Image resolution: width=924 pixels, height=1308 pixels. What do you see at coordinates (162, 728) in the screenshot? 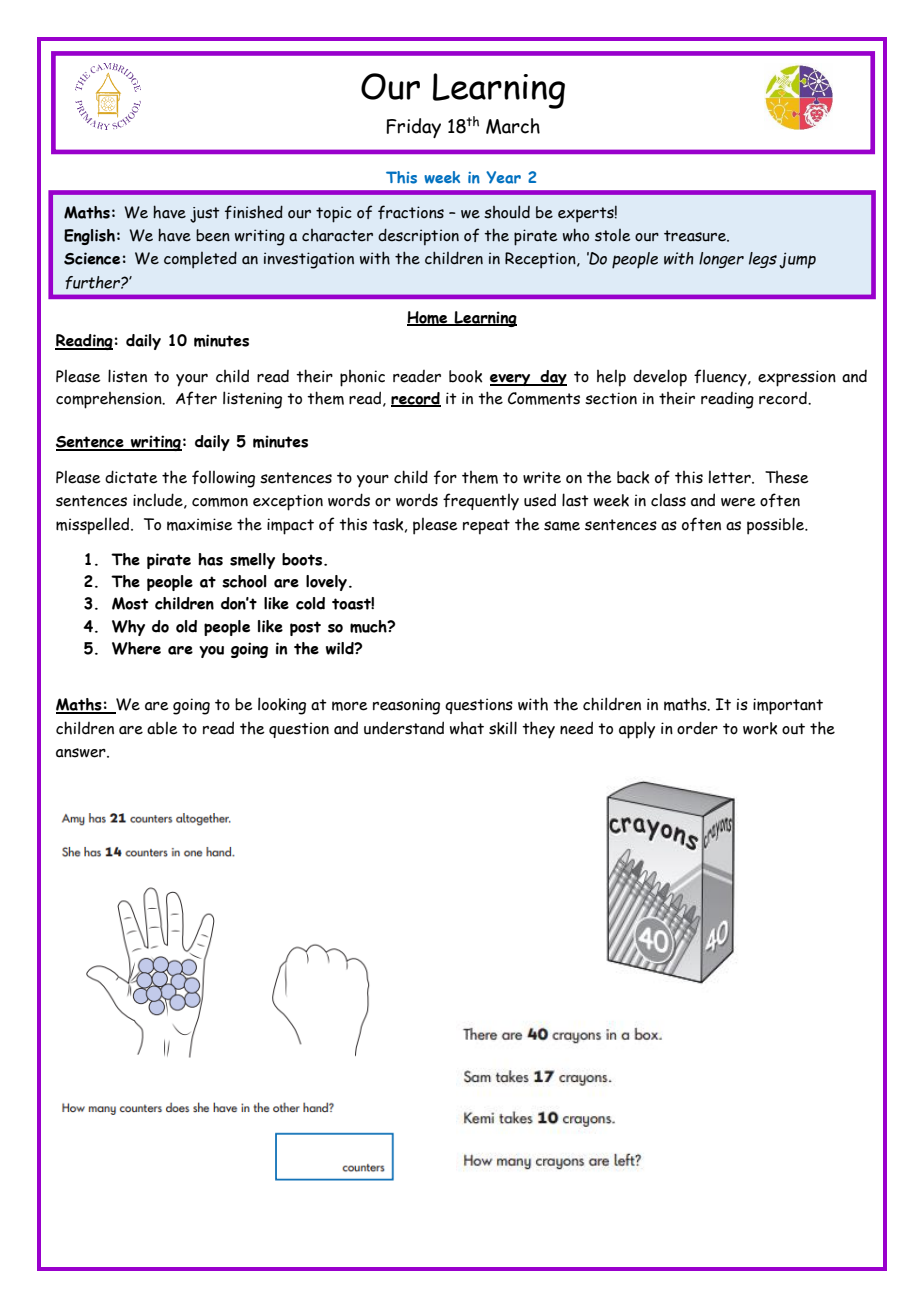
I see `able` at bounding box center [162, 728].
